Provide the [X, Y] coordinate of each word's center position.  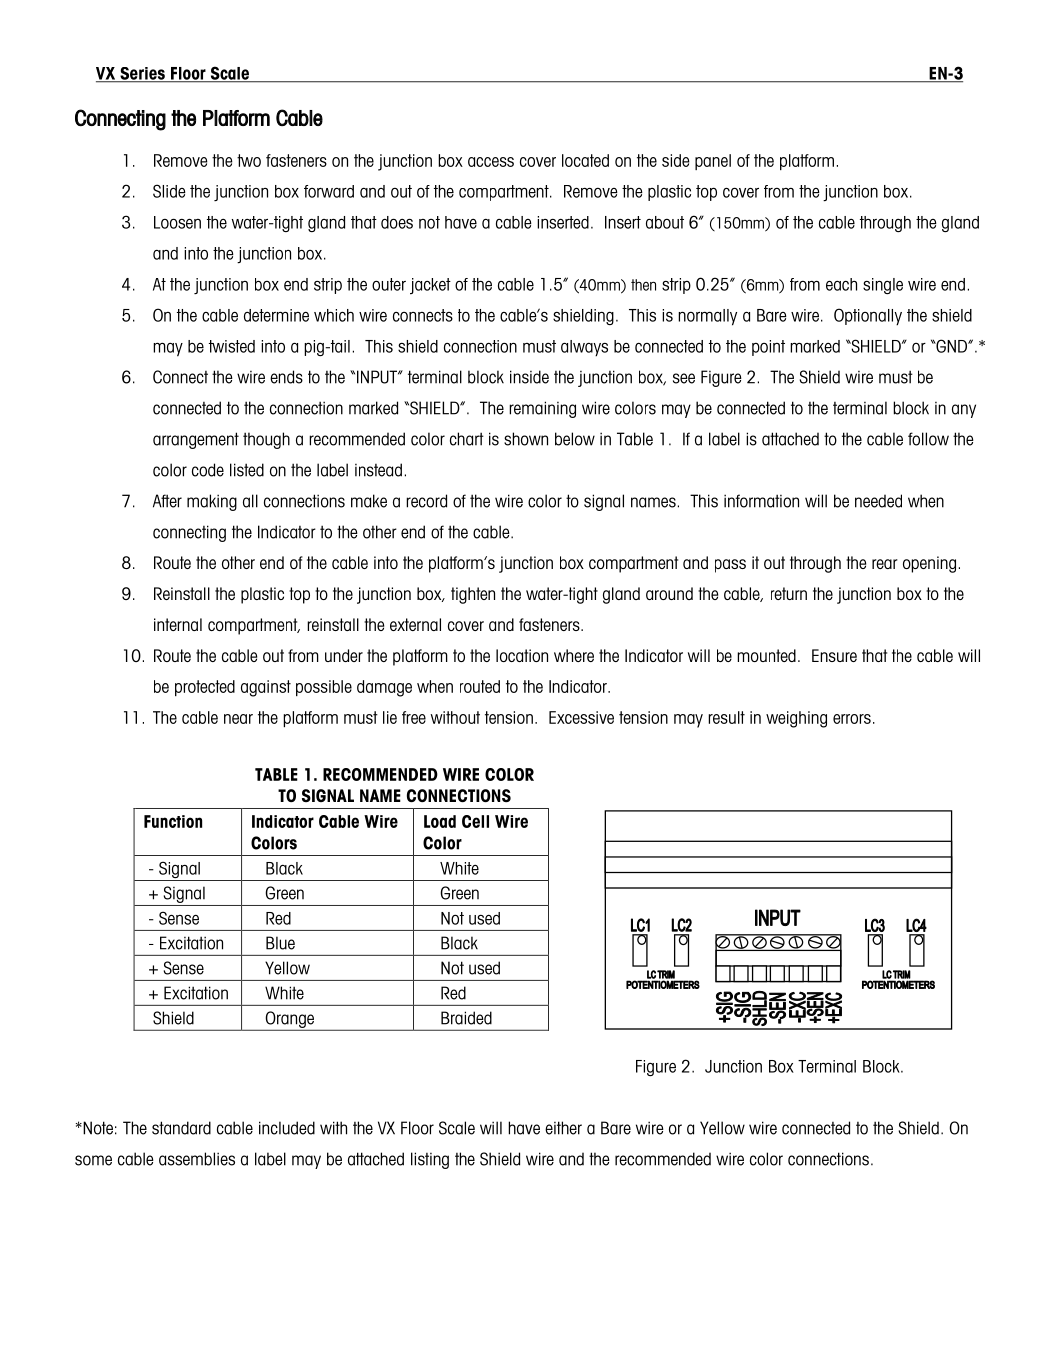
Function [173, 821]
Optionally [868, 317]
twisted [232, 346]
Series [142, 74]
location [522, 655]
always [584, 348]
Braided [466, 1018]
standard [181, 1128]
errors [852, 719]
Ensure [834, 655]
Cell [475, 821]
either [563, 1128]
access [491, 162]
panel [713, 162]
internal [178, 624]
